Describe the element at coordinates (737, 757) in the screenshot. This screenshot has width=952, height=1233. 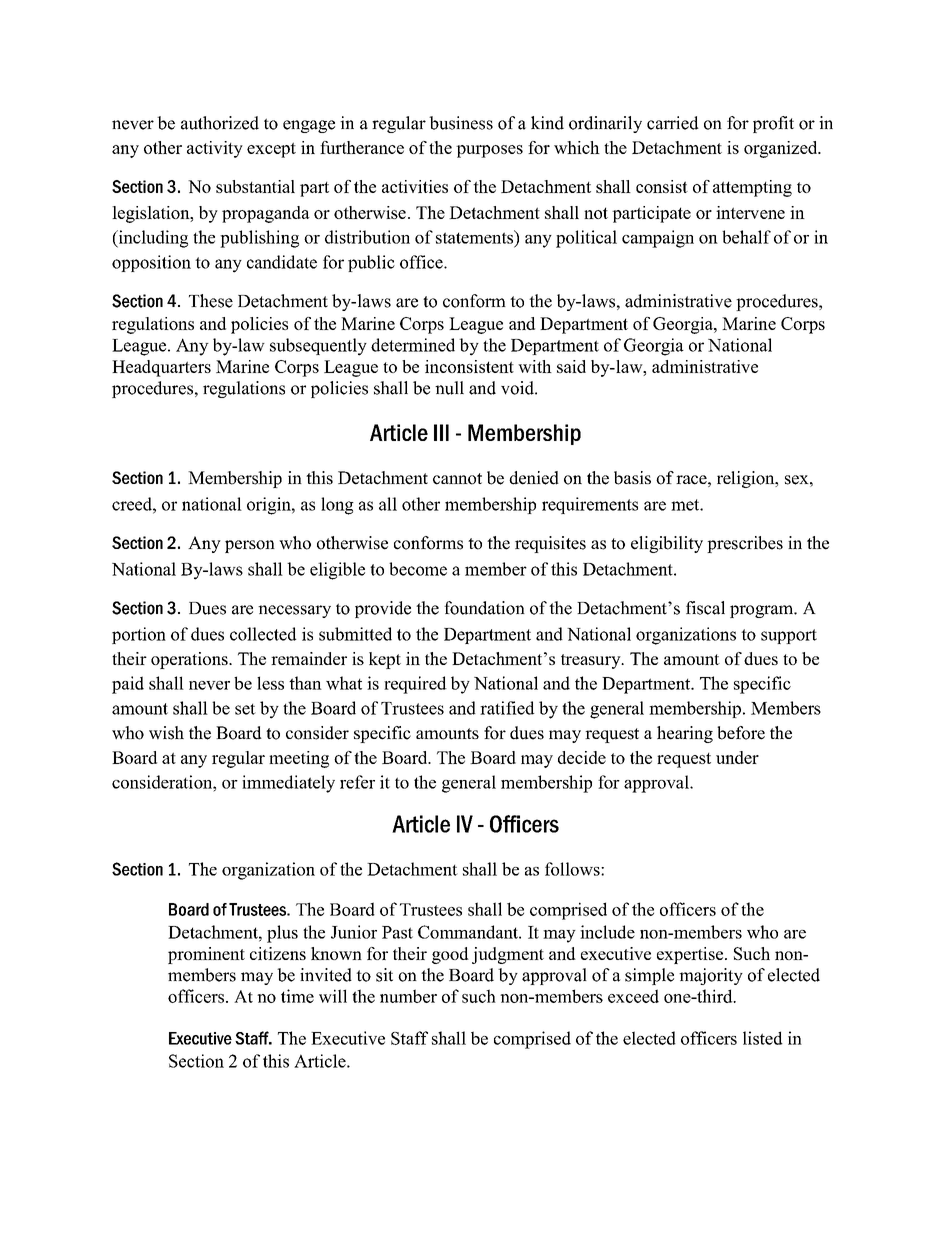
I see `under` at that location.
